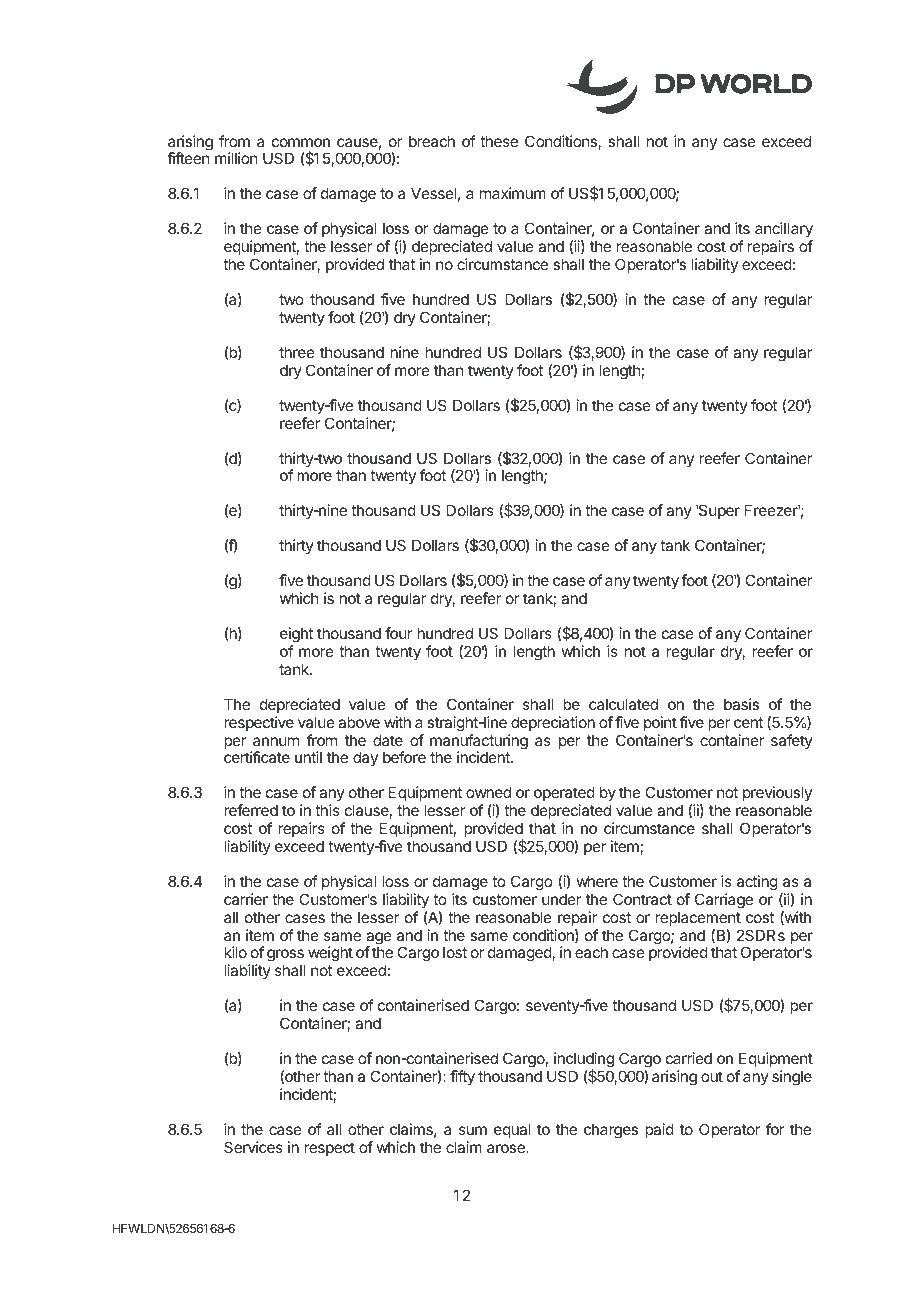 The width and height of the page is (924, 1308). I want to click on Services, so click(253, 1147).
